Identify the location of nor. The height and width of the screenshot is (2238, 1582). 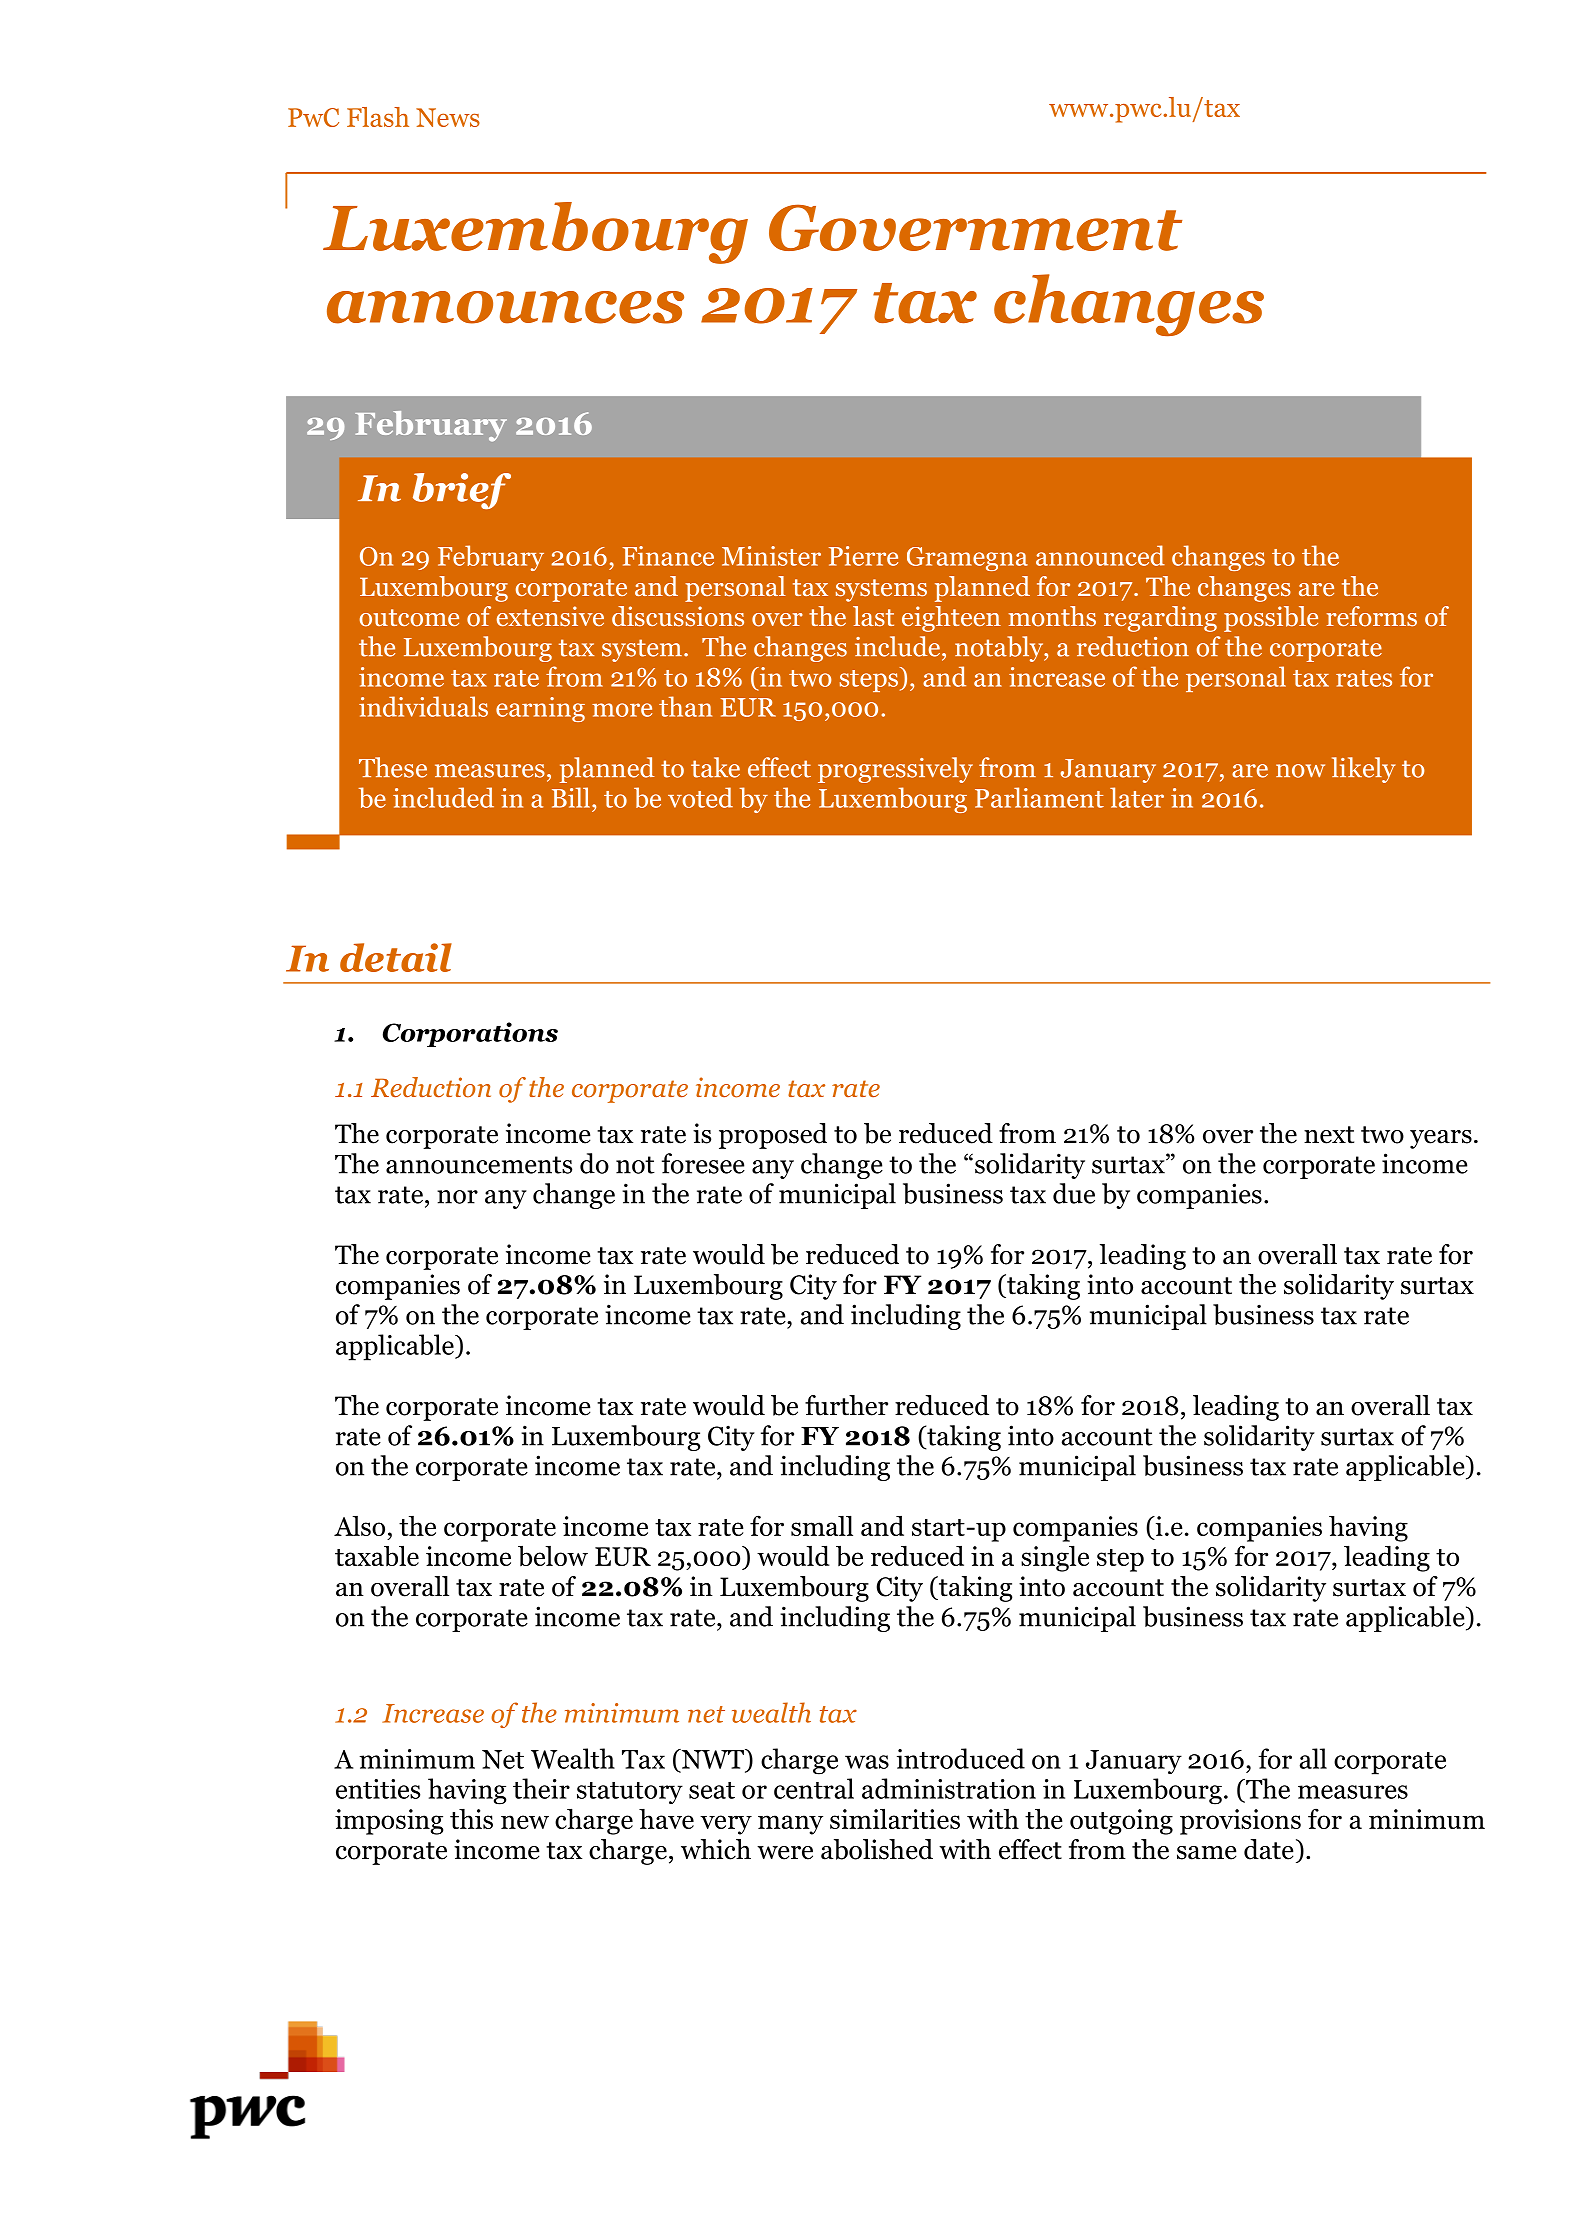
(457, 1197).
